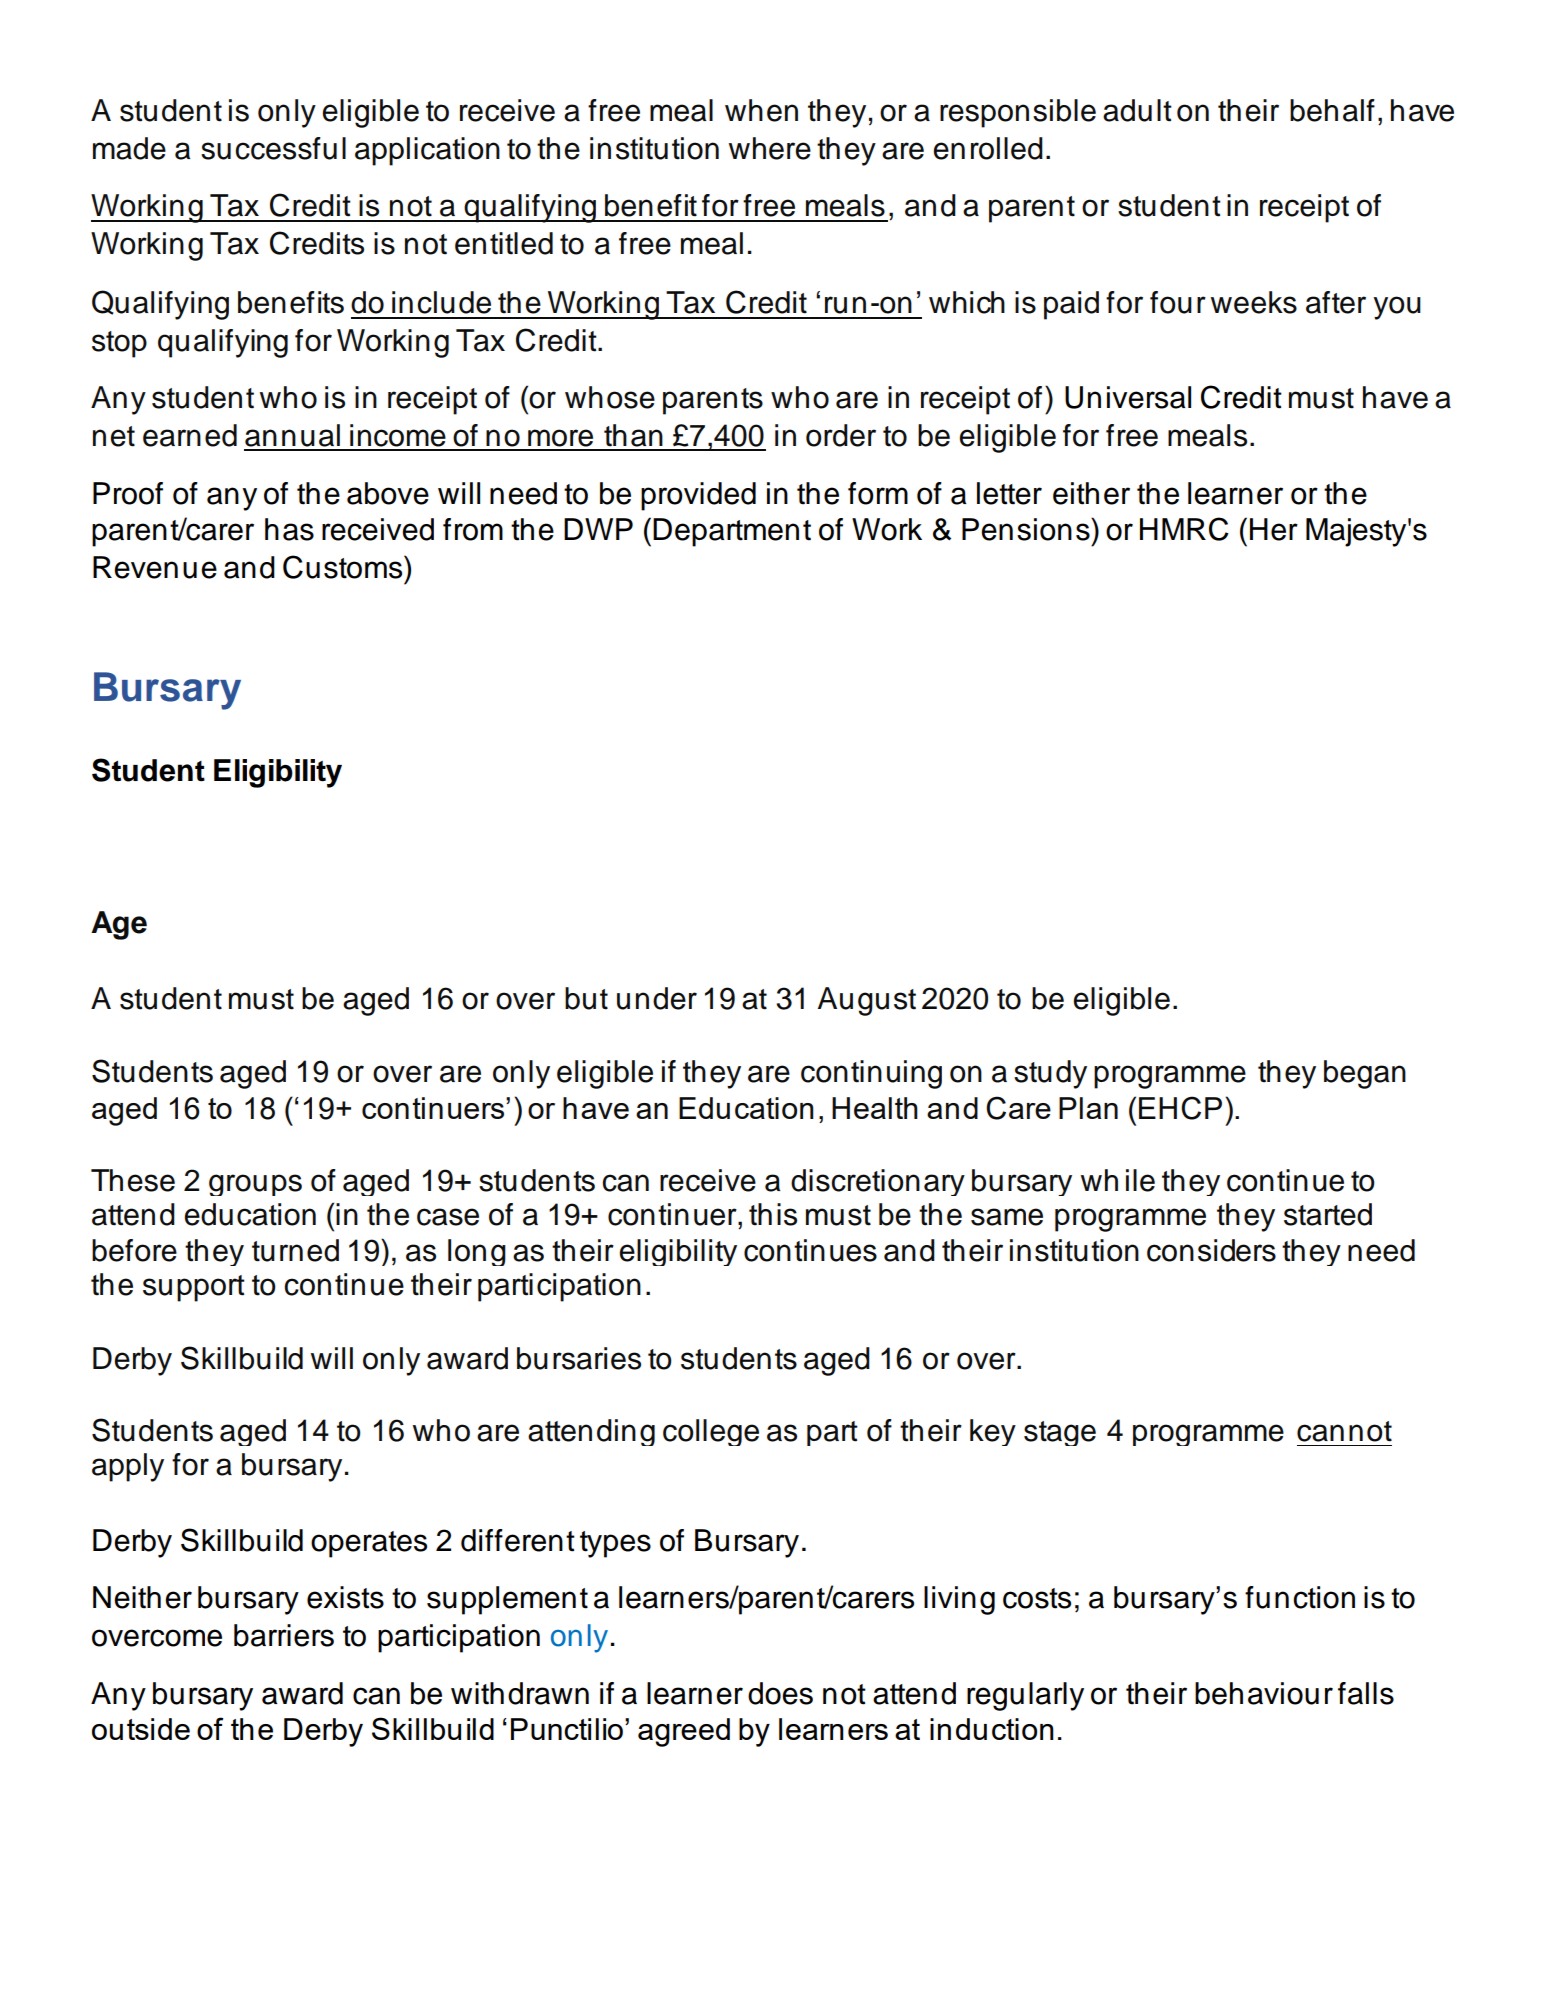 The height and width of the screenshot is (2000, 1545). Describe the element at coordinates (289, 529) in the screenshot. I see `has` at that location.
